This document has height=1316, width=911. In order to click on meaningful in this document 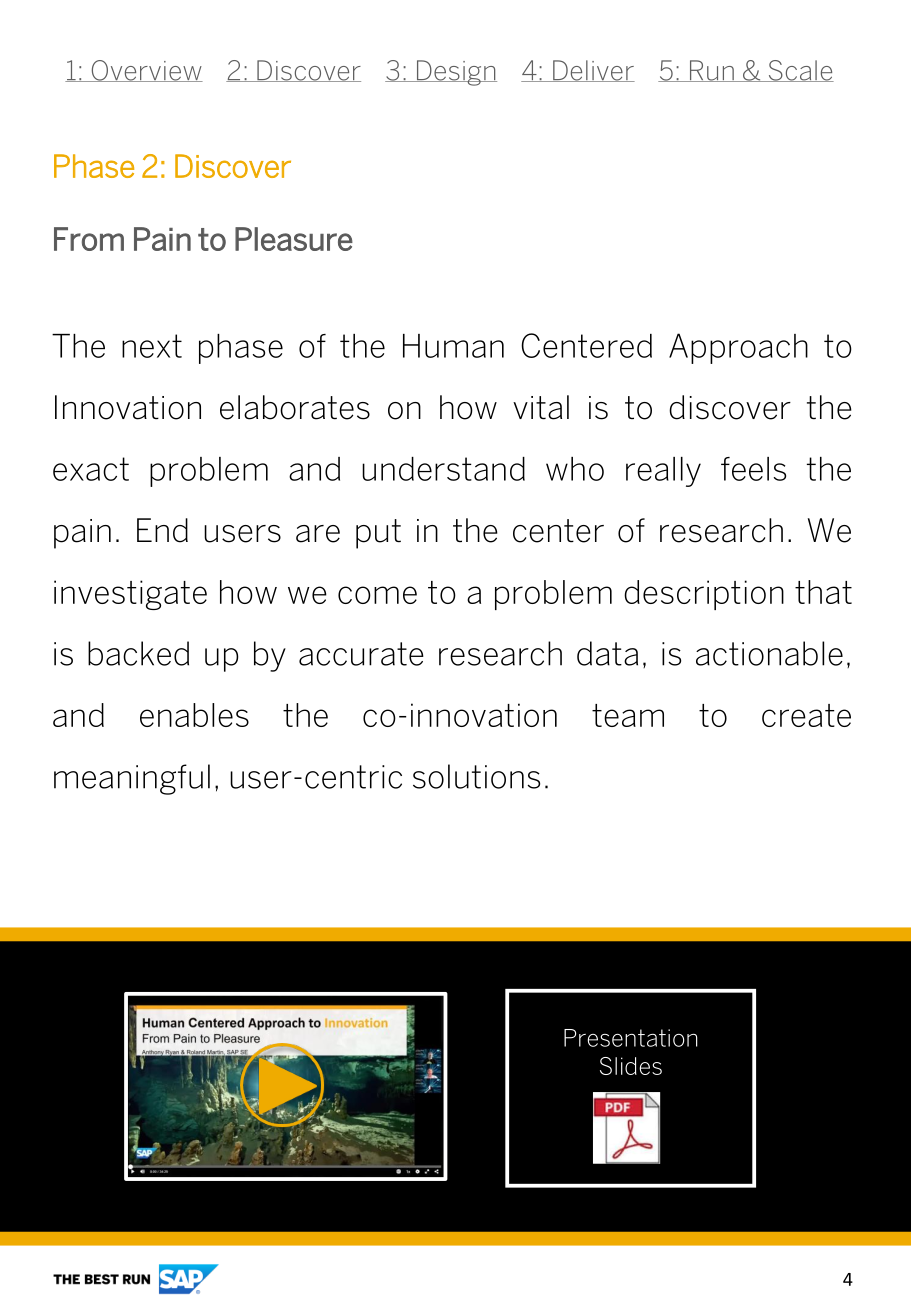, I will do `click(132, 779)`.
